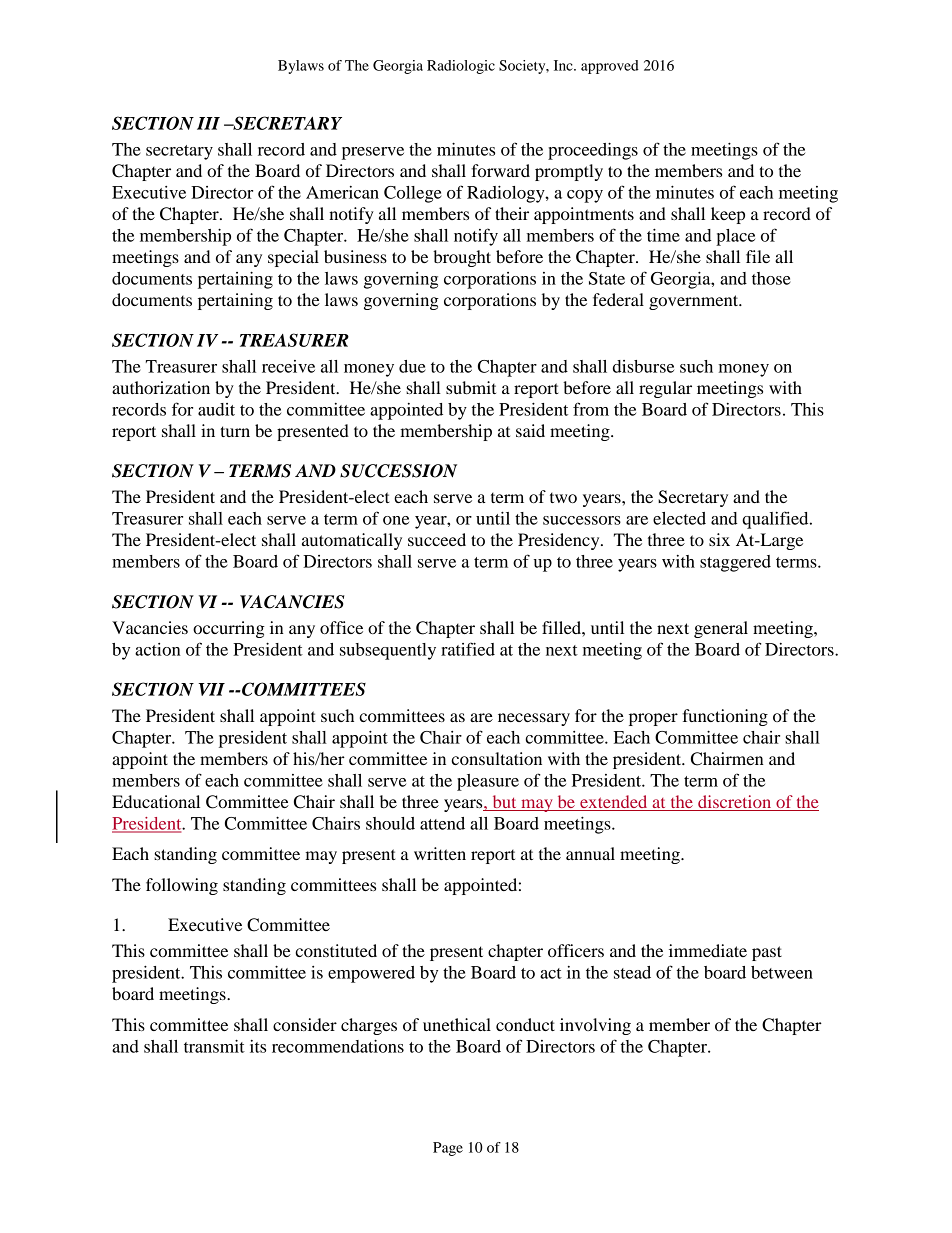 The image size is (952, 1233). I want to click on transmit, so click(214, 1046).
